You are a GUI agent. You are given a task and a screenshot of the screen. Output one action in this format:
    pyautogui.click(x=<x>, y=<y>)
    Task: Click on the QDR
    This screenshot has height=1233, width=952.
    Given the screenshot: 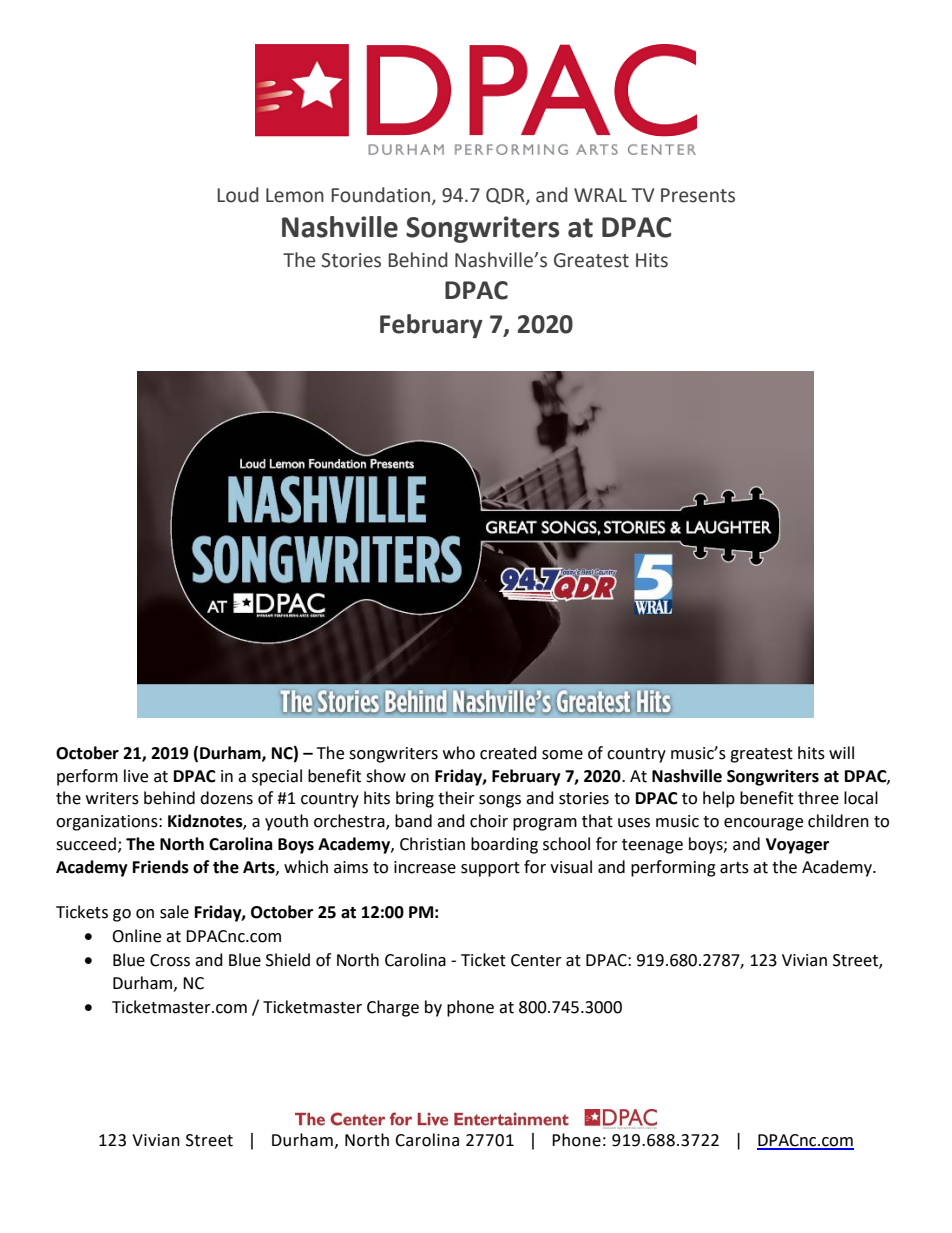 What is the action you would take?
    pyautogui.click(x=506, y=196)
